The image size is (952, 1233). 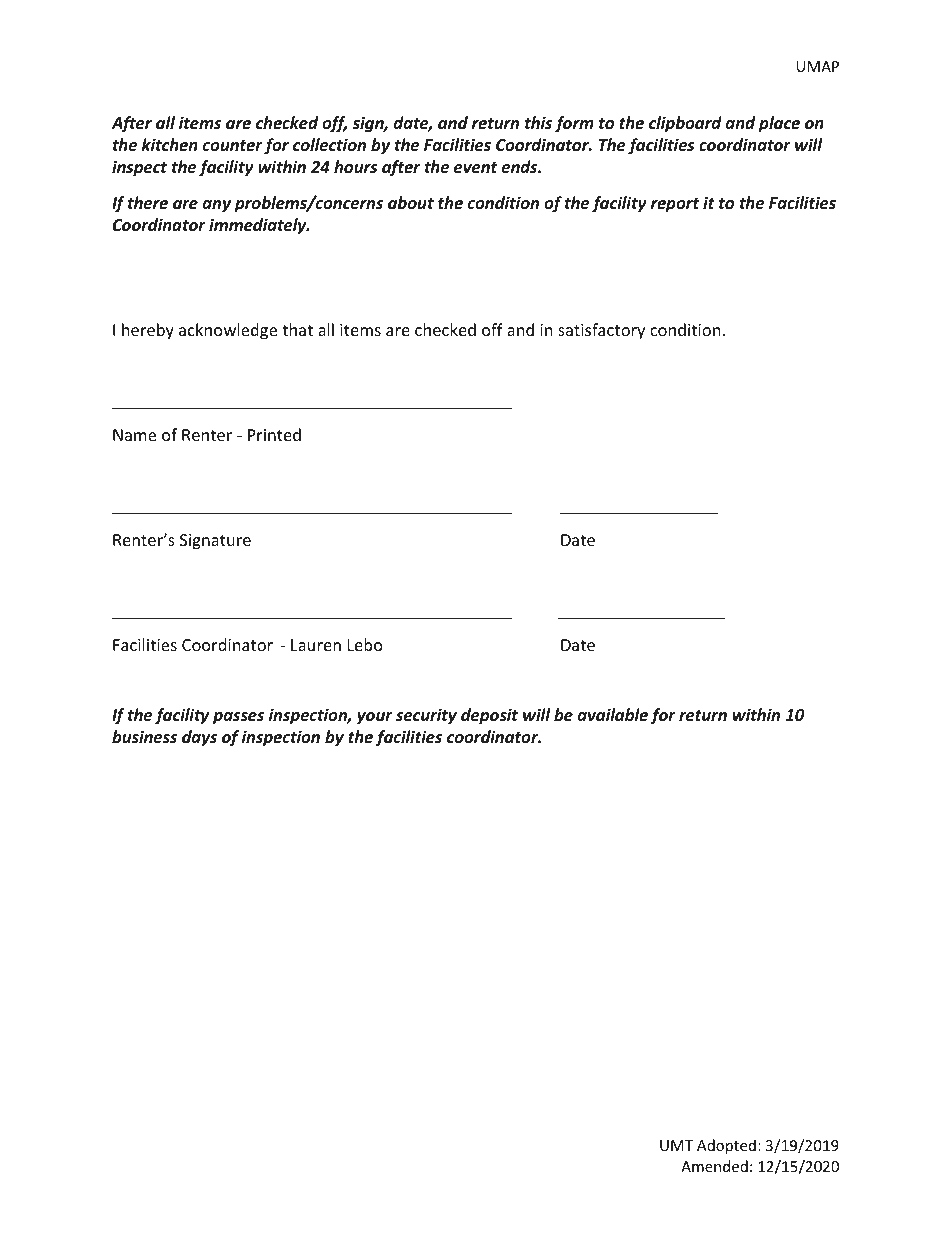 What do you see at coordinates (779, 124) in the document?
I see `place` at bounding box center [779, 124].
